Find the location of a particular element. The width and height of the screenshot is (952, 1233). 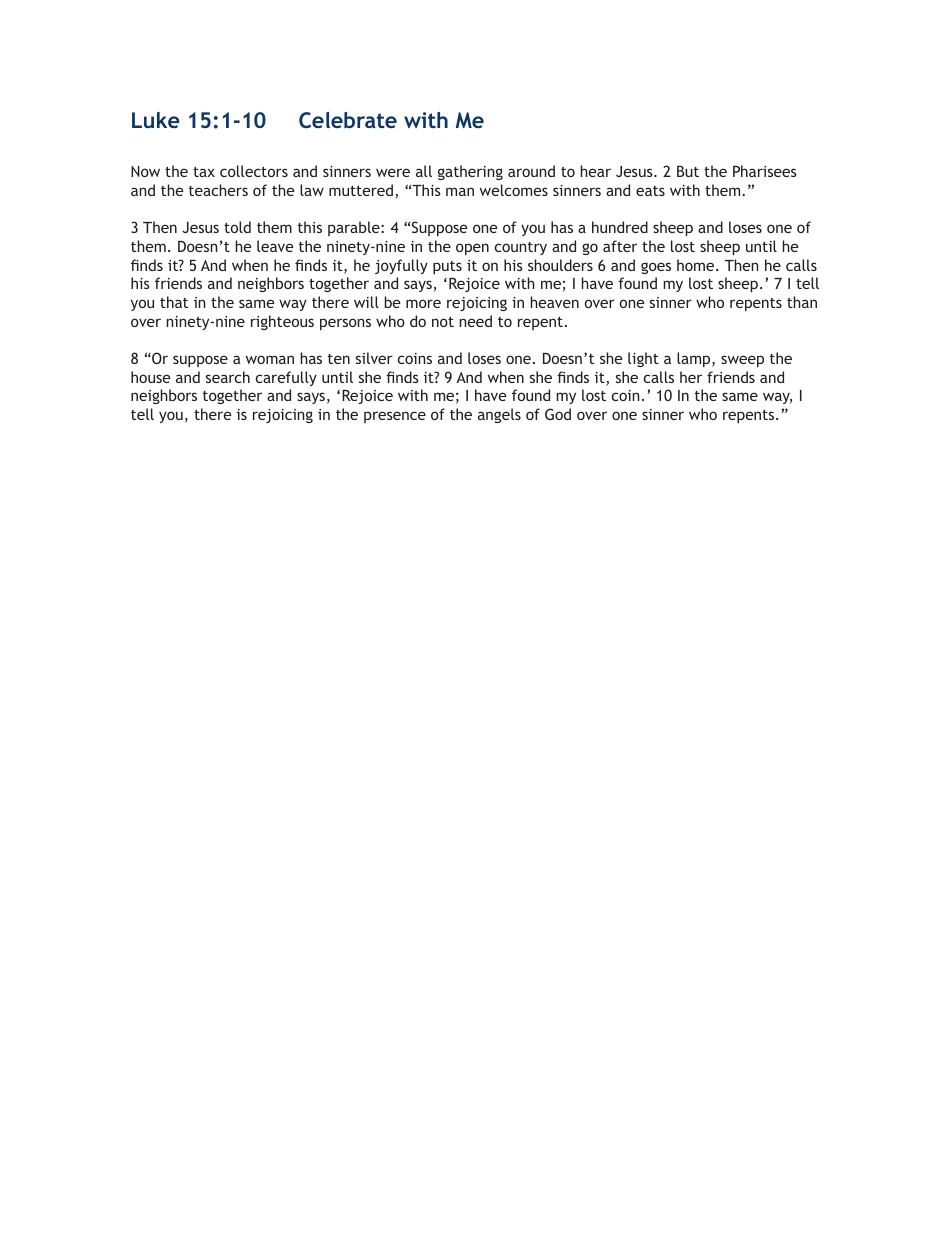

leave is located at coordinates (275, 246).
